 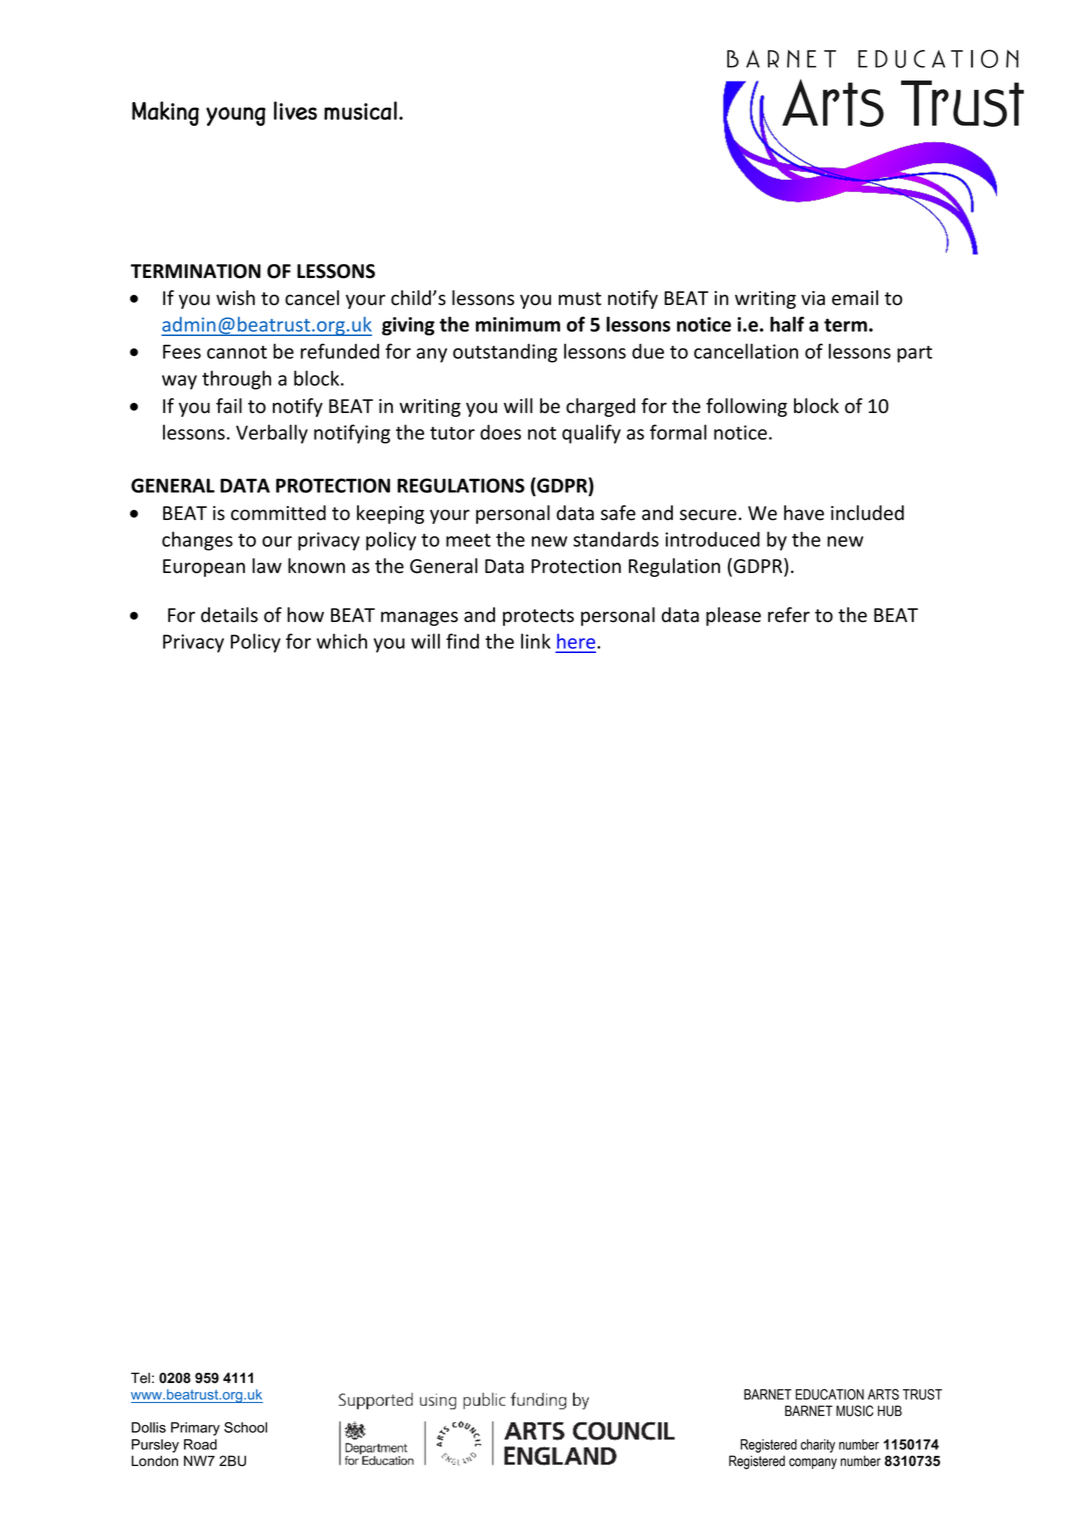 I want to click on Verbally, so click(x=272, y=434).
